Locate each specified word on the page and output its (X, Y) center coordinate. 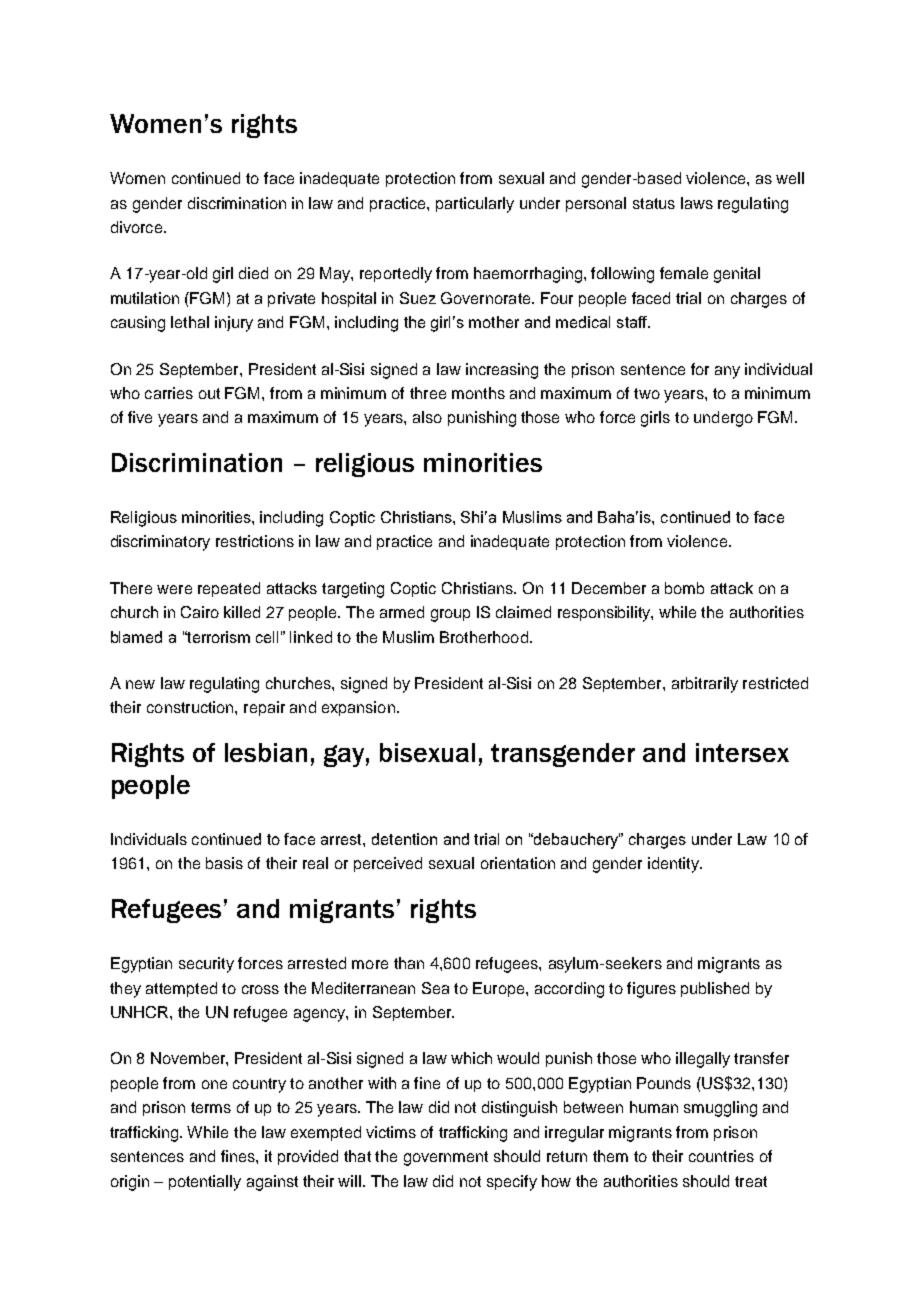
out (209, 393)
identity (674, 865)
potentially (205, 1183)
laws (697, 203)
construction (191, 707)
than (409, 963)
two (647, 393)
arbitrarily (705, 685)
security (206, 965)
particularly (475, 205)
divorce (136, 227)
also (427, 417)
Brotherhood (484, 637)
